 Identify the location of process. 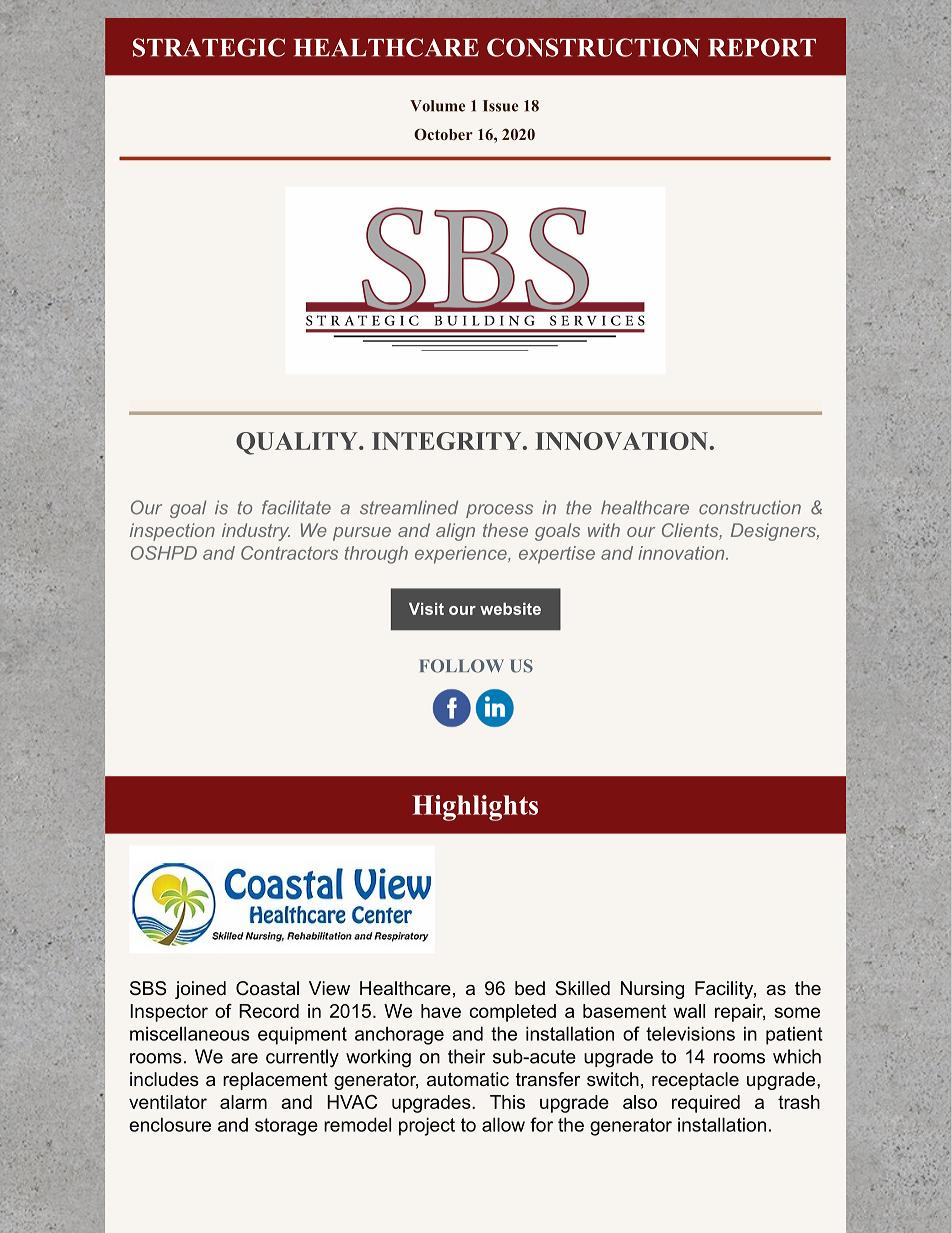
(499, 511).
